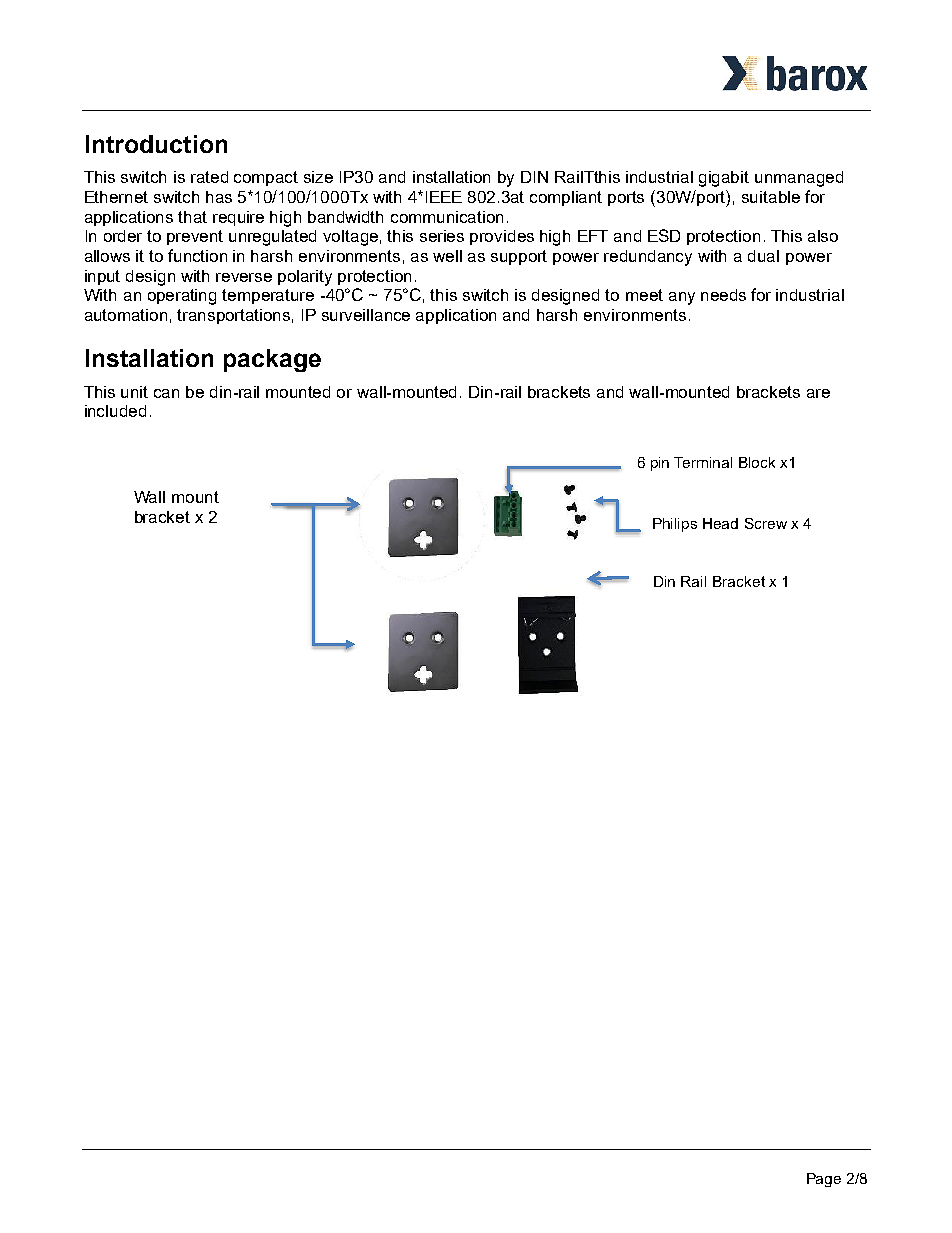  I want to click on Head, so click(720, 523).
